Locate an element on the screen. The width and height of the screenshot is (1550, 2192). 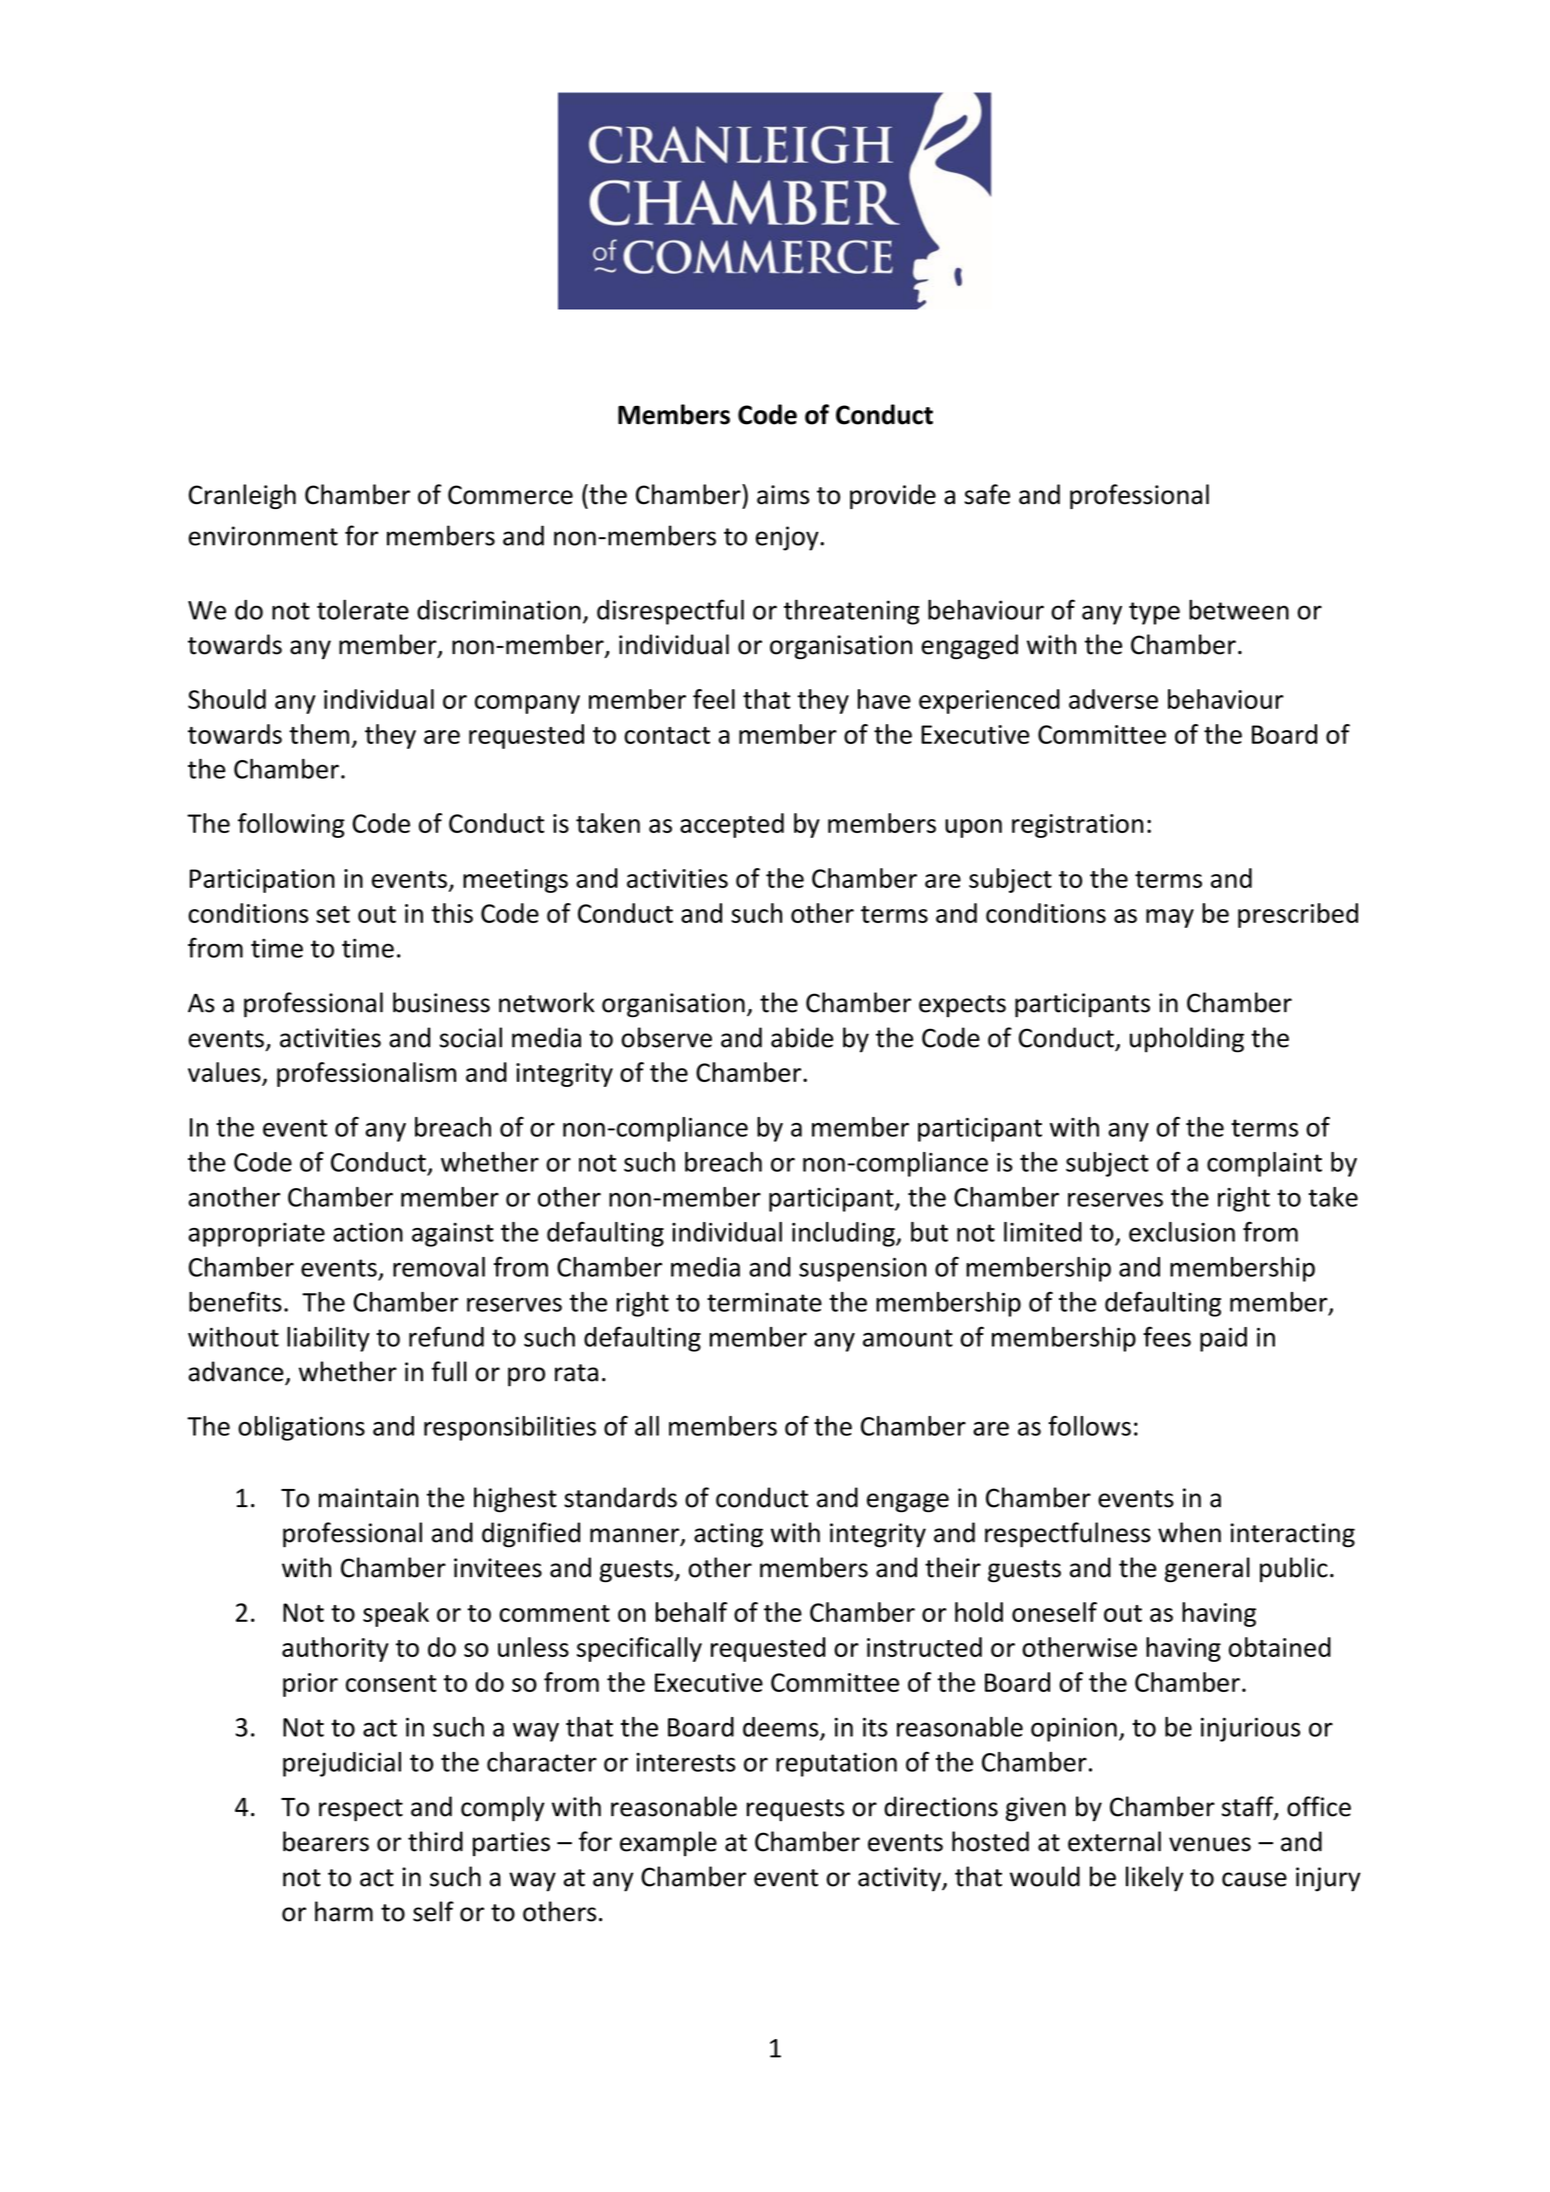
enjoy is located at coordinates (788, 538).
